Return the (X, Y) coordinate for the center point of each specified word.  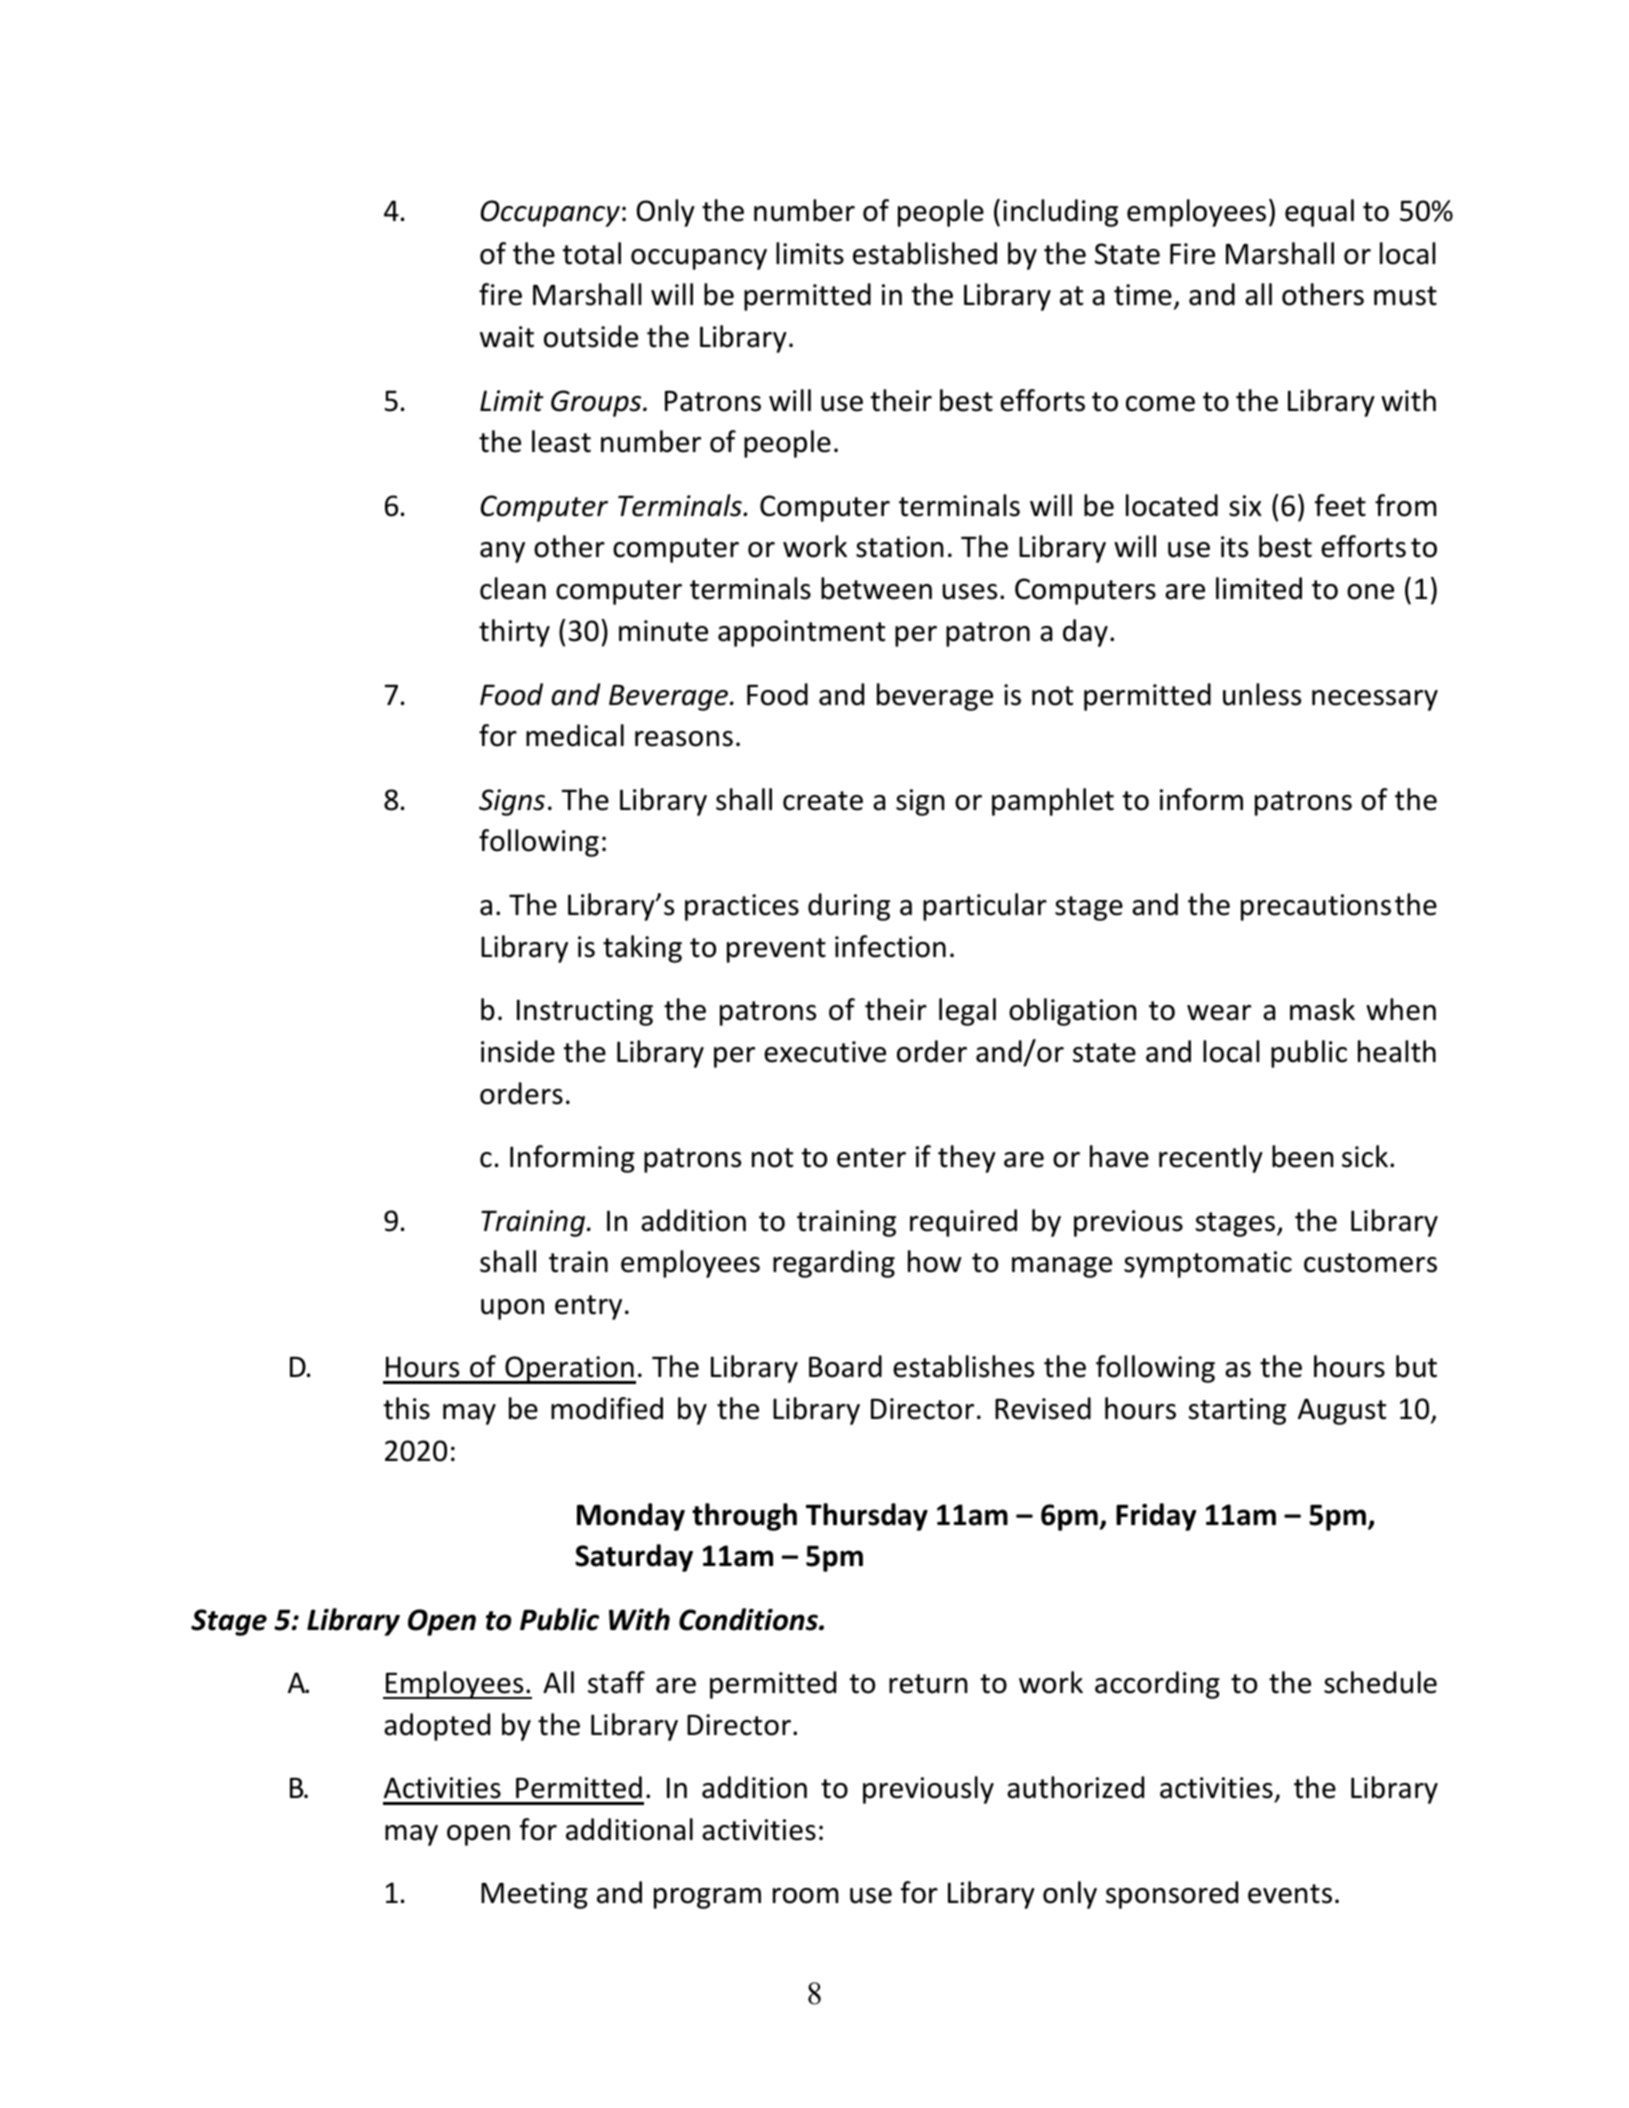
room (806, 1896)
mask (1322, 1009)
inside (518, 1051)
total (591, 253)
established (925, 253)
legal (967, 1012)
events (1290, 1894)
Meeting (534, 1895)
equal (1319, 213)
